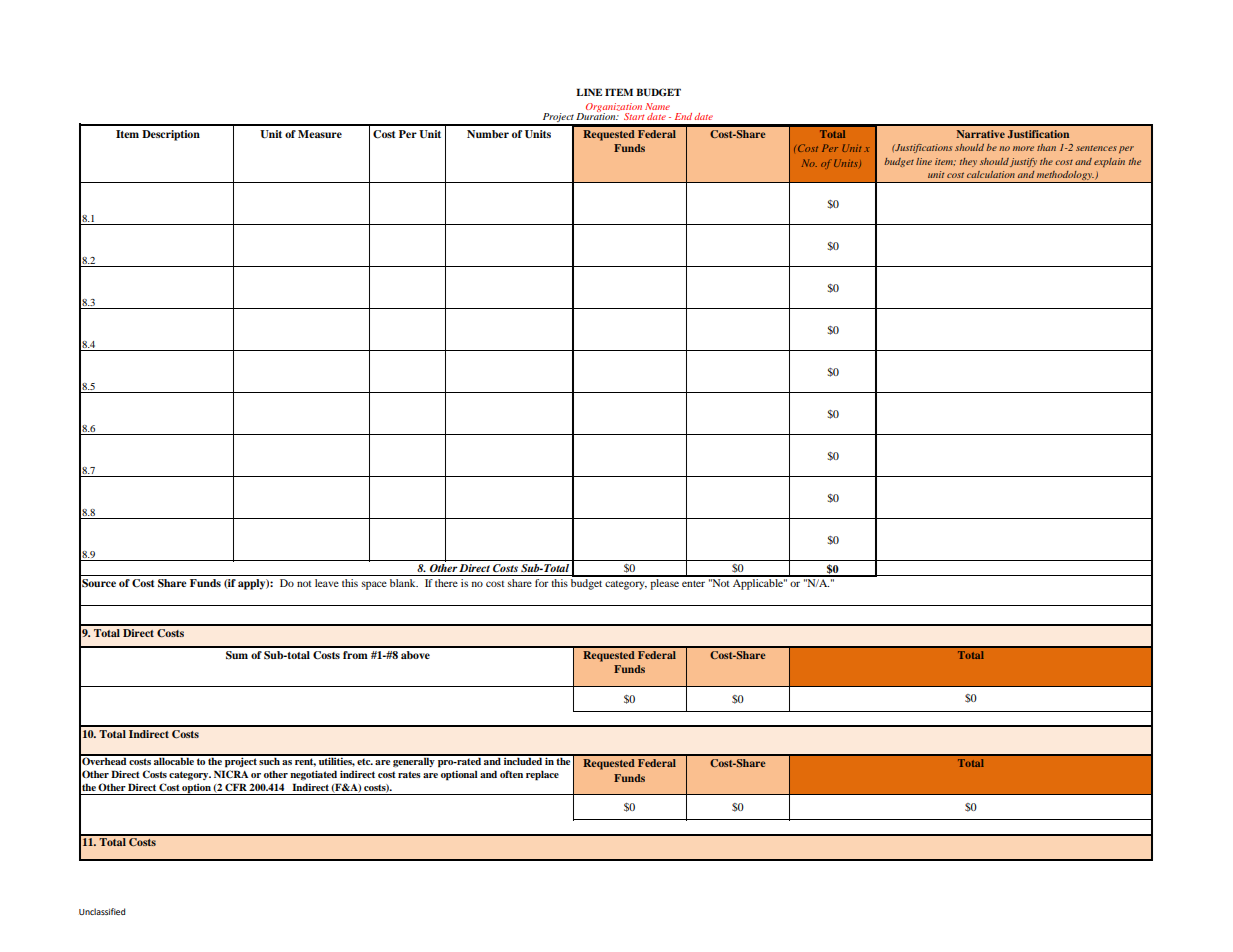 The image size is (1233, 952). Describe the element at coordinates (981, 134) in the document. I see `Narrative` at that location.
